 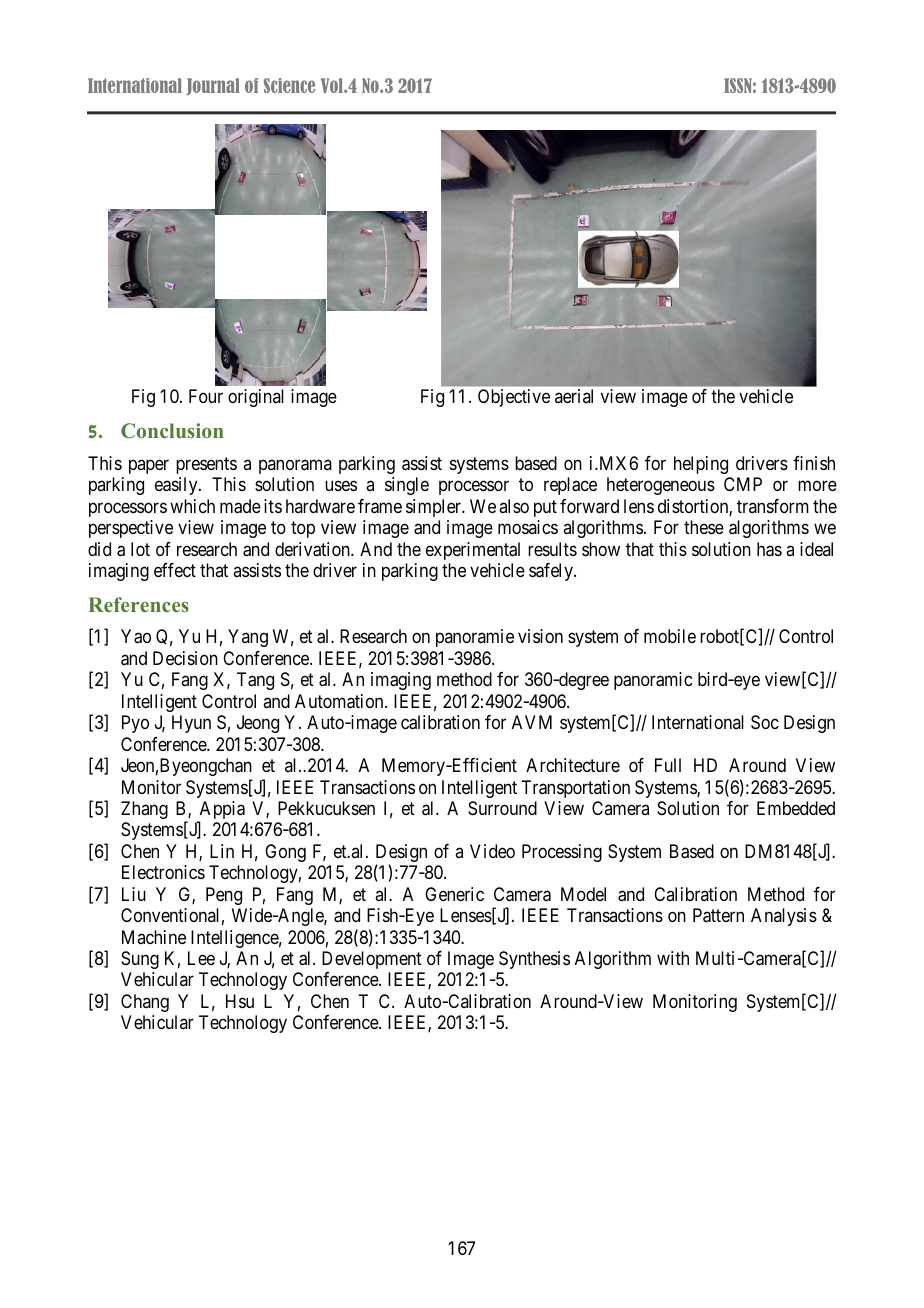 What do you see at coordinates (574, 396) in the document?
I see `aerial` at bounding box center [574, 396].
